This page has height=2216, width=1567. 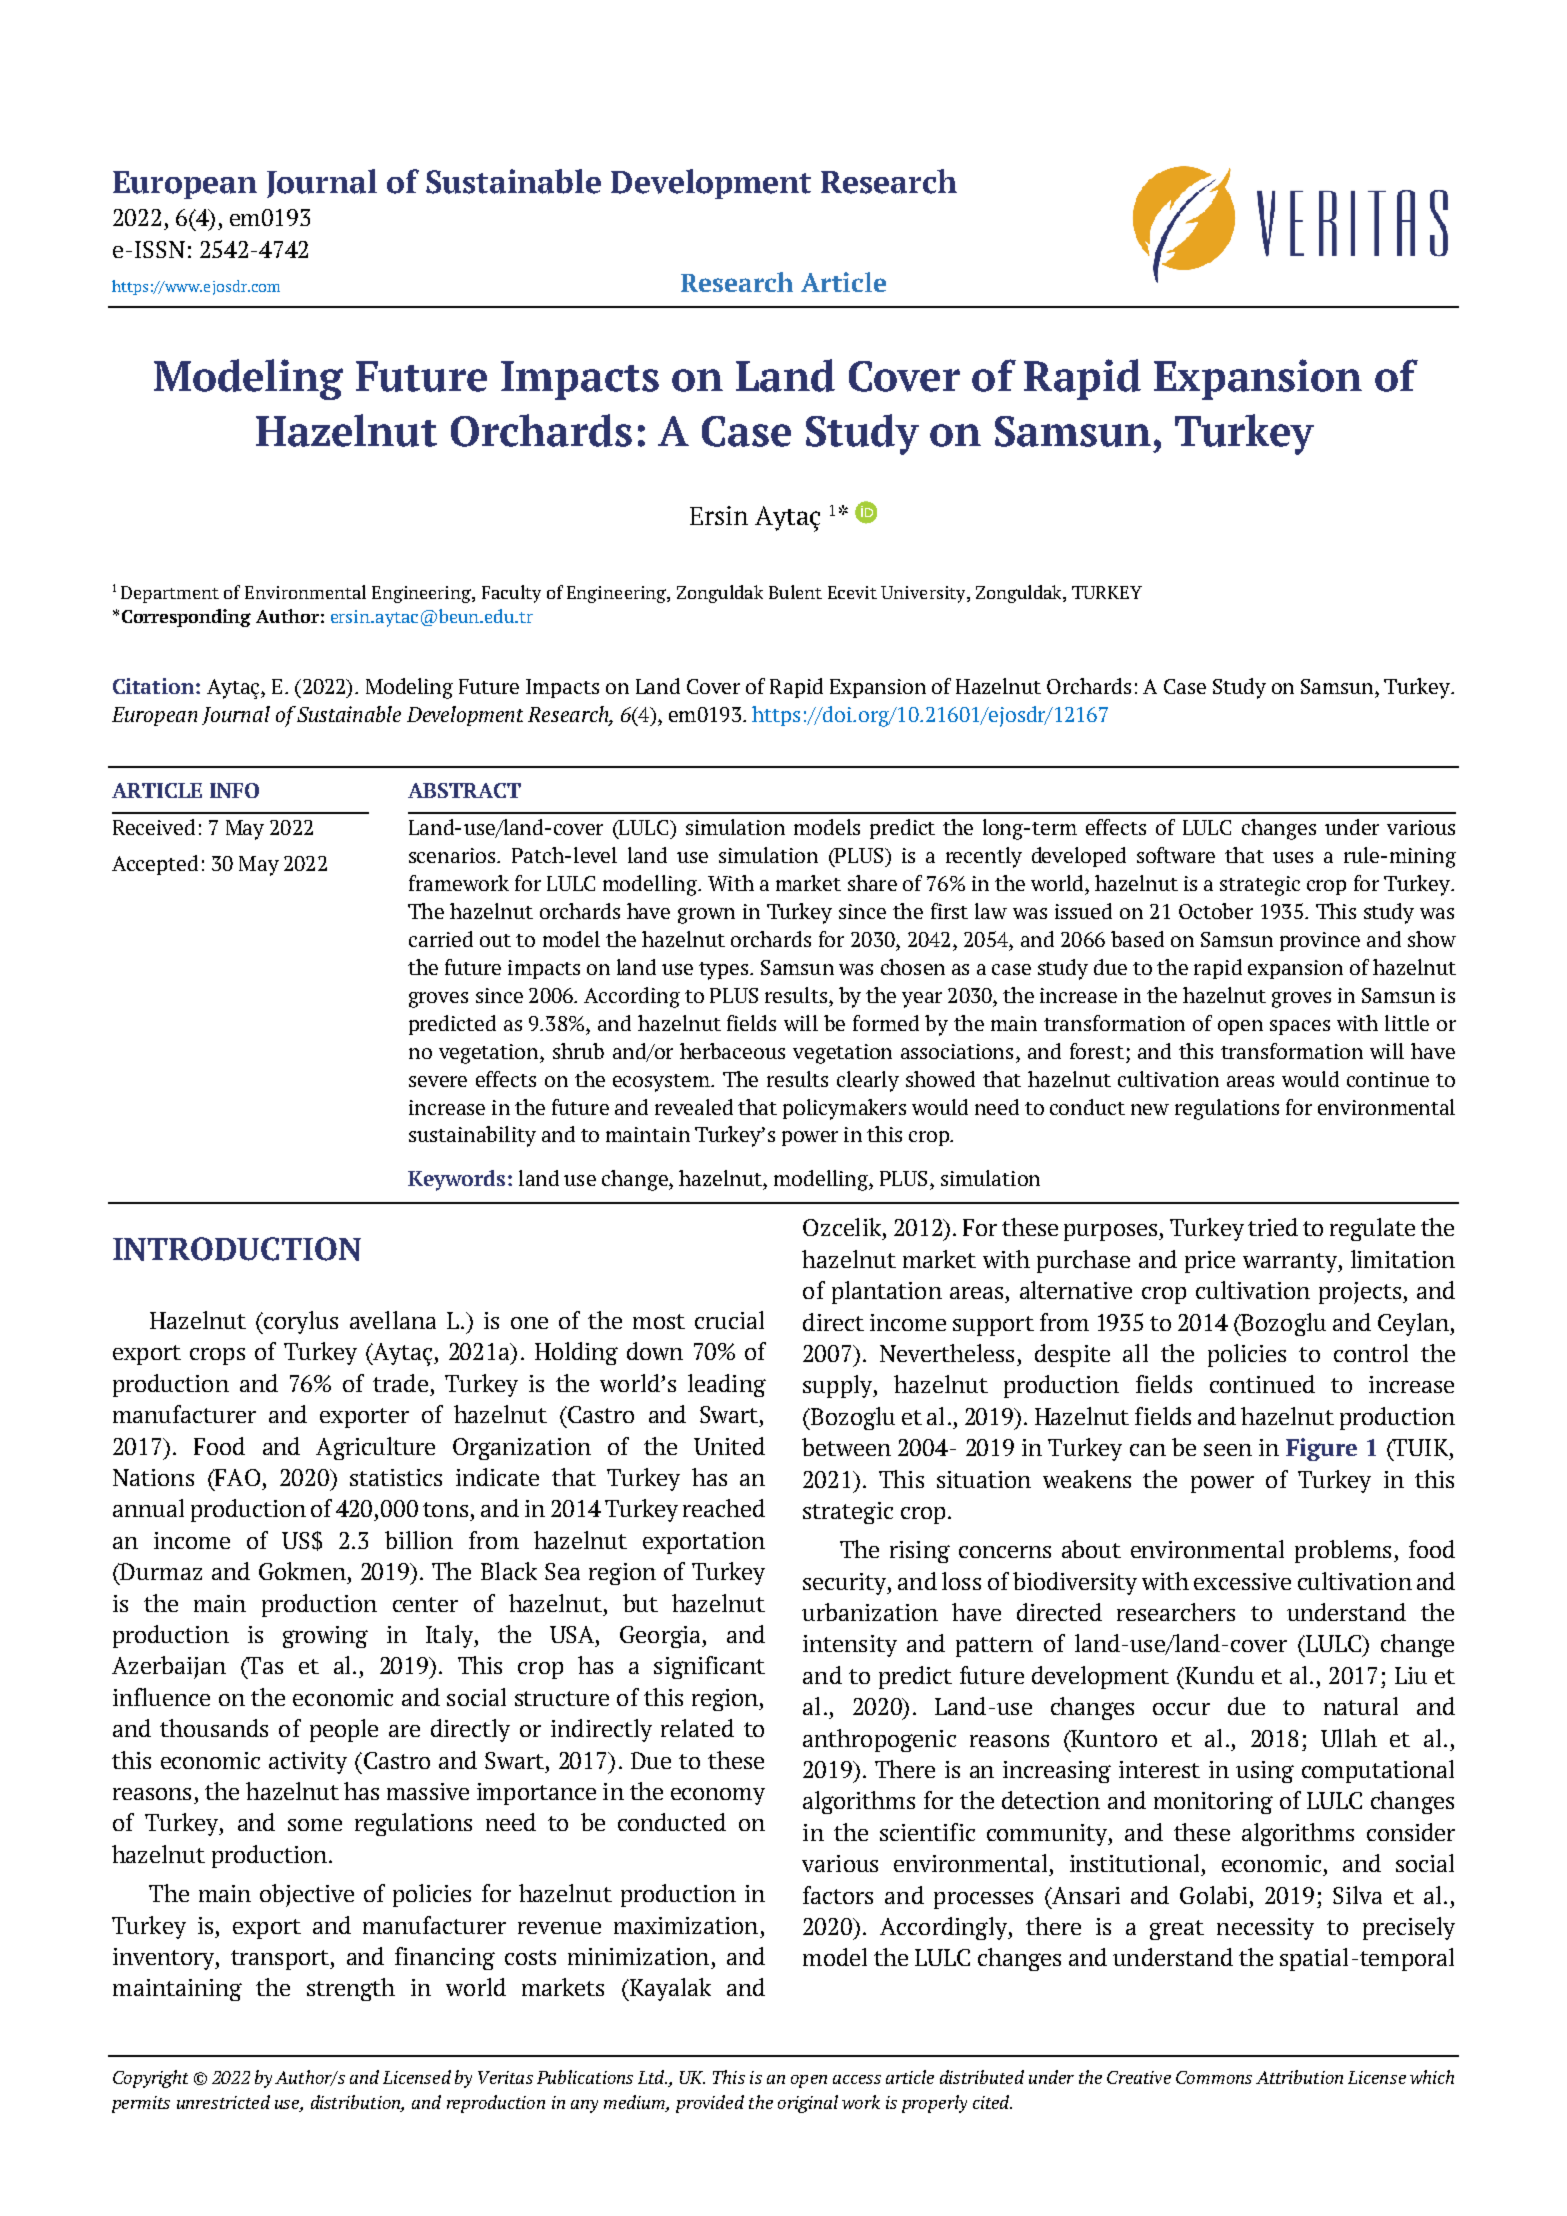 I want to click on uses, so click(x=1293, y=857).
